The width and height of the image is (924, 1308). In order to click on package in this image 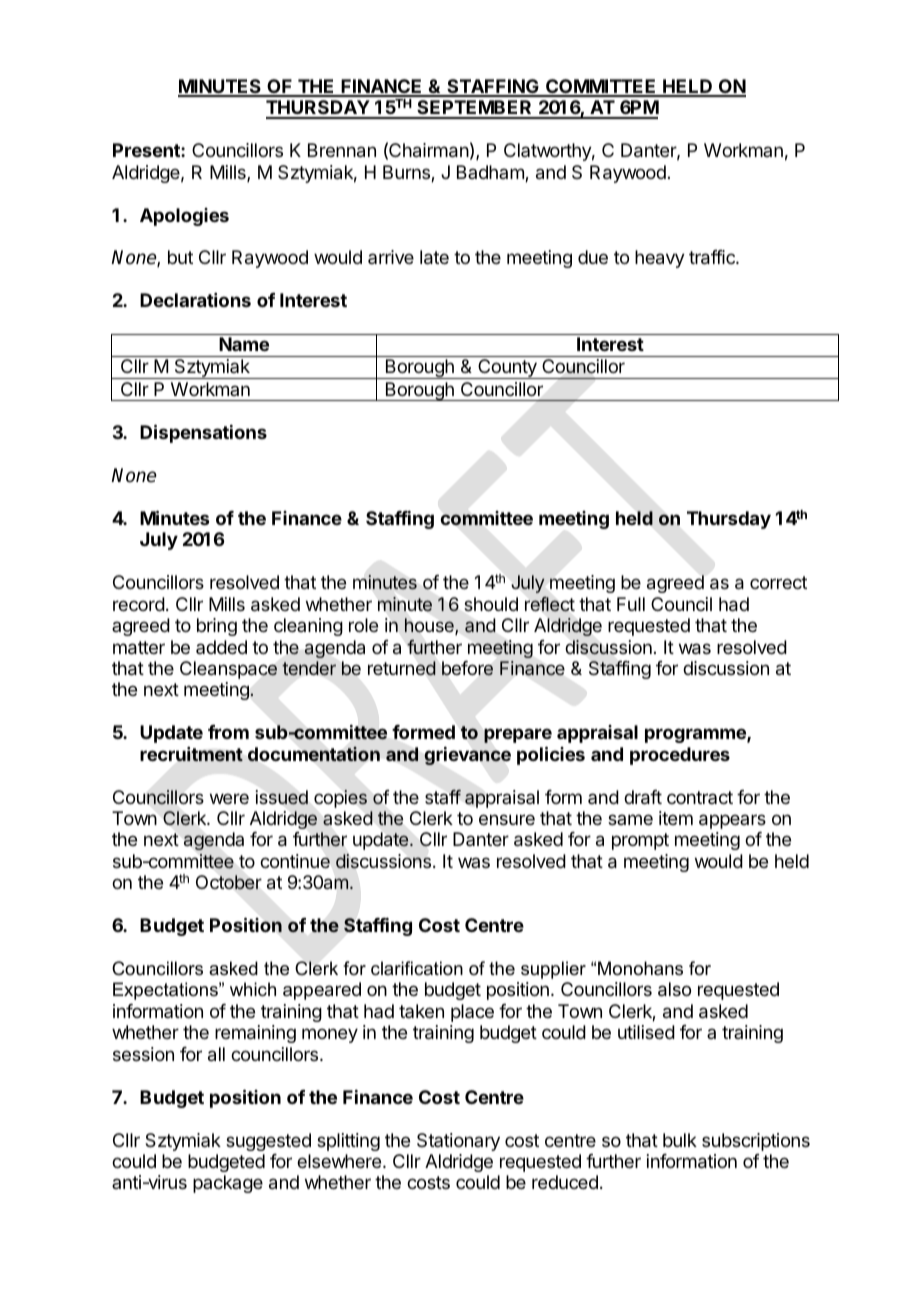, I will do `click(228, 1184)`.
